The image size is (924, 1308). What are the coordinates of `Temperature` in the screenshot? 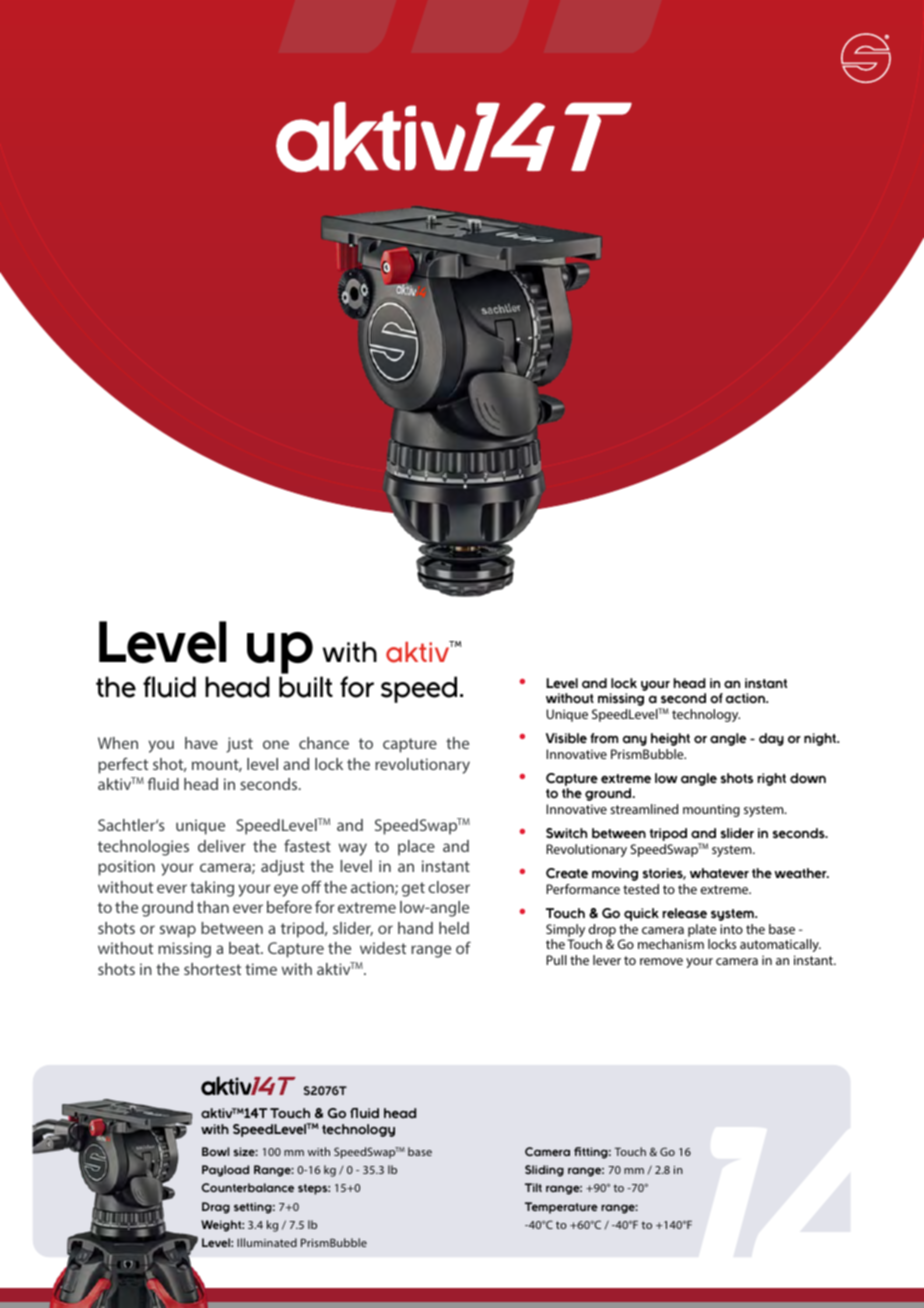 It's located at (561, 1208).
